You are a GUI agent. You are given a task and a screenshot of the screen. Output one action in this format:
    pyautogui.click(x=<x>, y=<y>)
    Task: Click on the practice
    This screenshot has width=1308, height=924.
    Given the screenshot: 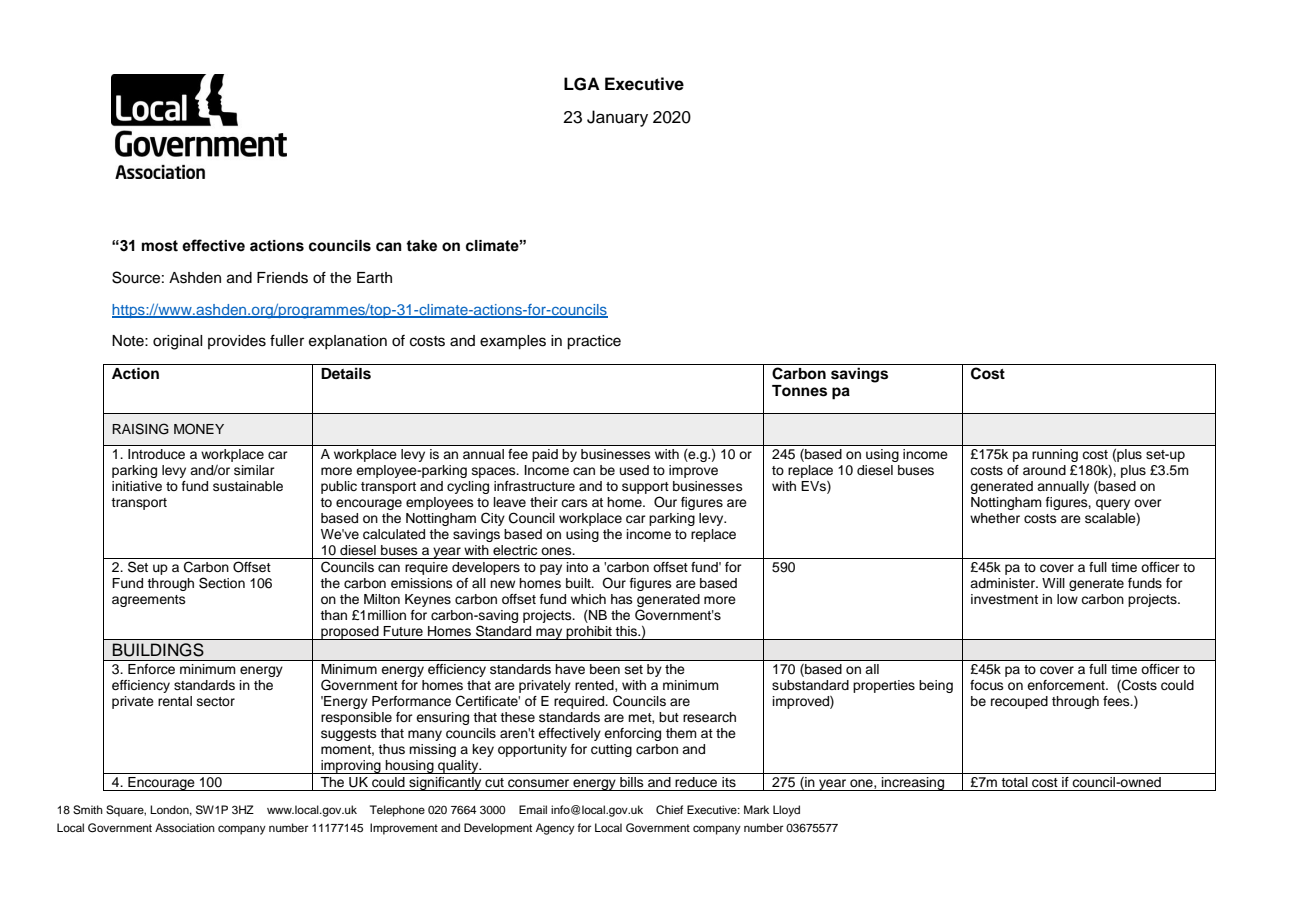 What is the action you would take?
    pyautogui.click(x=594, y=342)
